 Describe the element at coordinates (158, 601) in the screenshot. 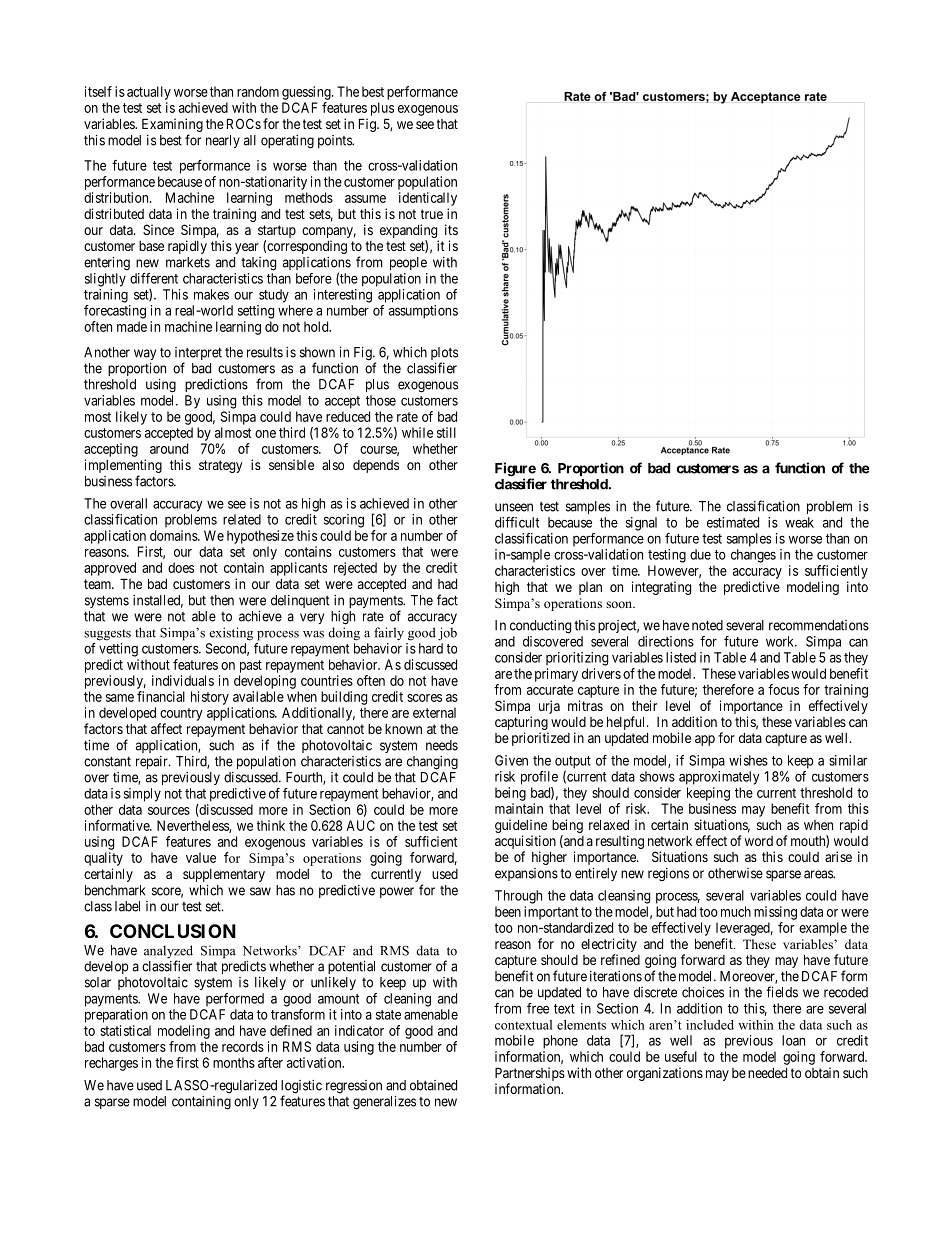

I see `installed` at that location.
